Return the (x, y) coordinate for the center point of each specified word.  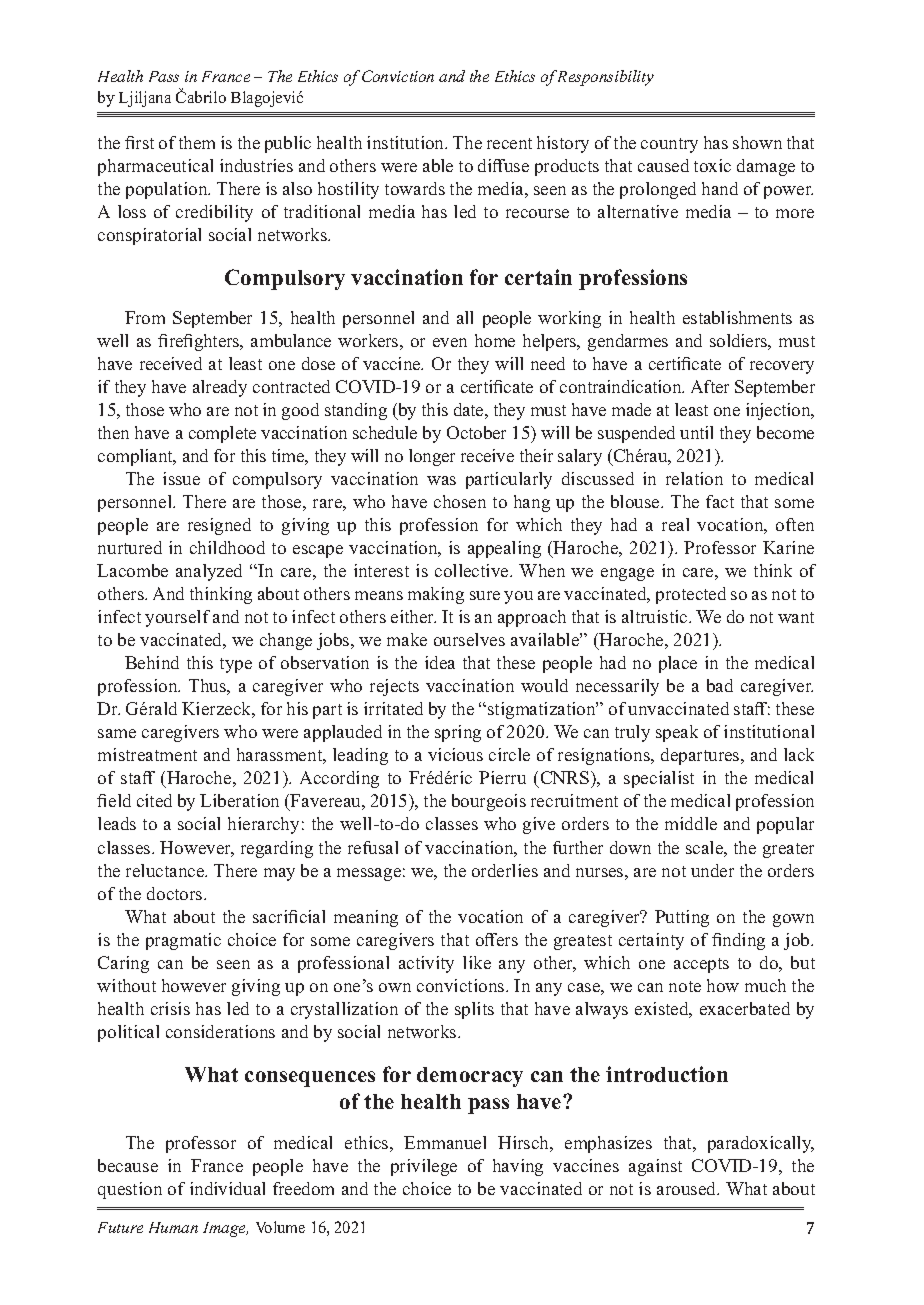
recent (509, 143)
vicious (455, 754)
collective (473, 570)
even (450, 342)
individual (227, 1188)
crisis (170, 1008)
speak (677, 733)
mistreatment (147, 754)
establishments (737, 317)
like (477, 962)
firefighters (200, 342)
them (197, 142)
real (675, 524)
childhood (227, 547)
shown (757, 142)
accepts (701, 965)
